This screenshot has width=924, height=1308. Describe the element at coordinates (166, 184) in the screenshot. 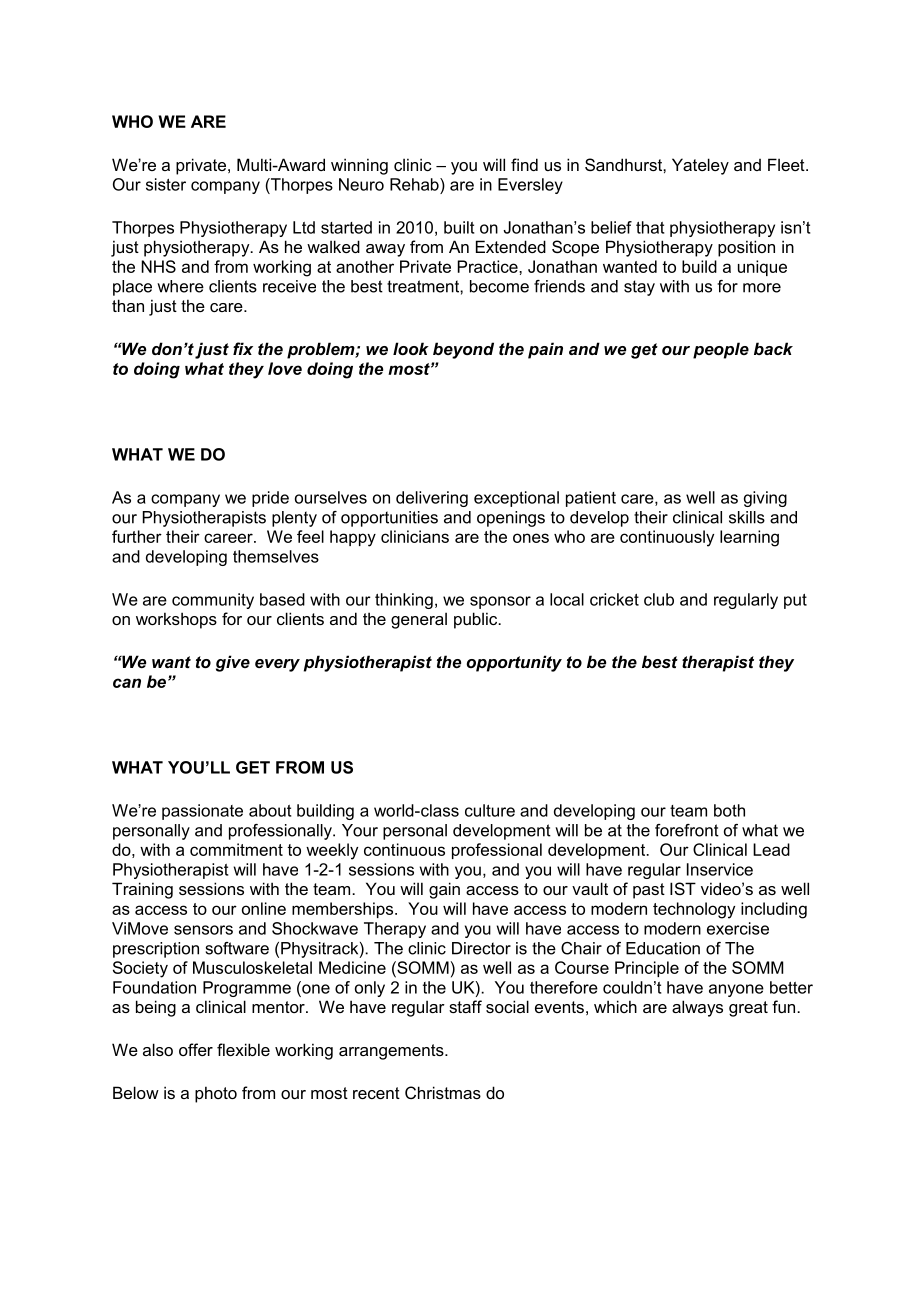

I see `sister` at that location.
